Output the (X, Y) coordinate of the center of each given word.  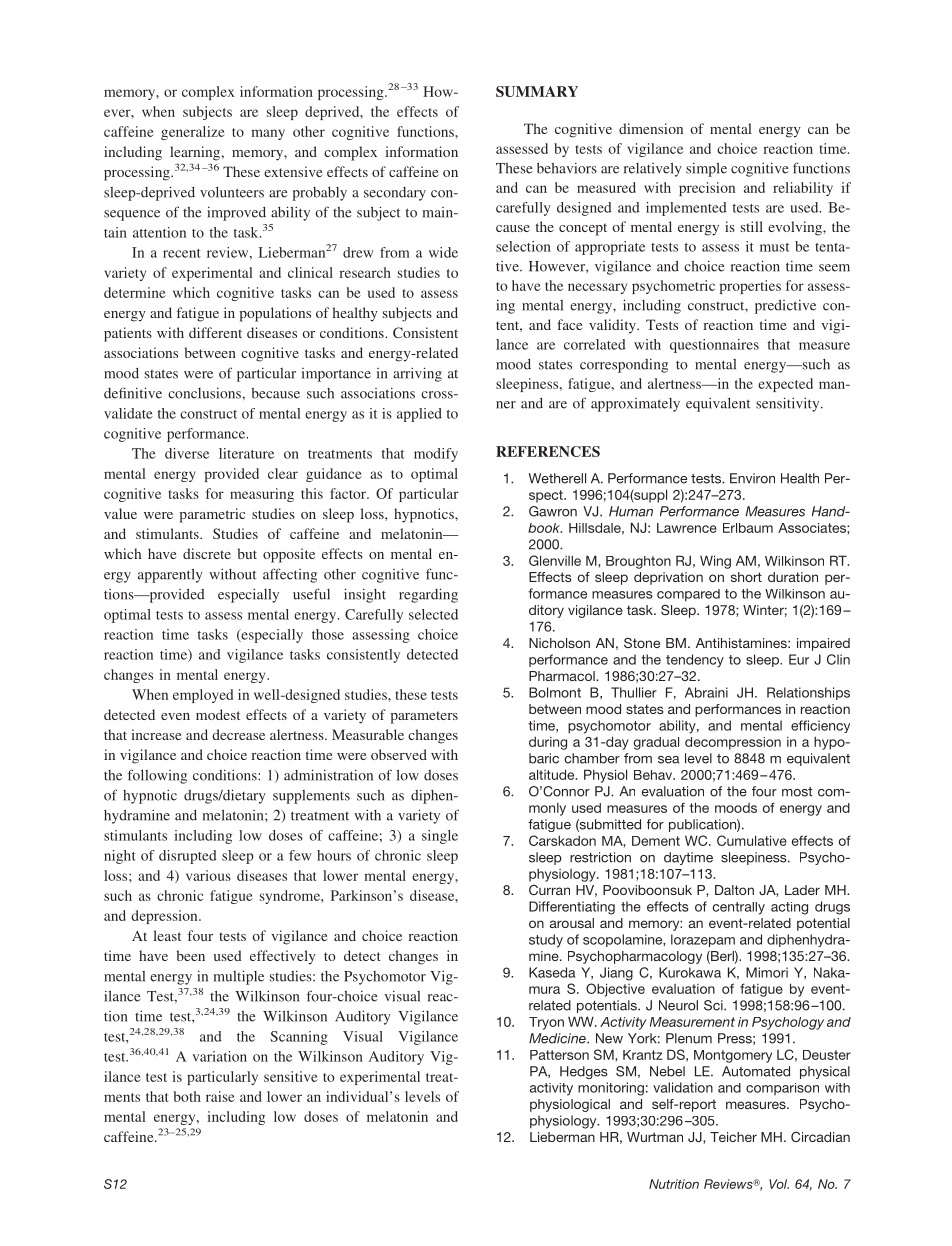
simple (706, 169)
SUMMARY (537, 91)
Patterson (559, 1055)
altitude (553, 774)
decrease (238, 734)
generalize (193, 133)
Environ (752, 478)
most (797, 792)
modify (436, 455)
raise (220, 1096)
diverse (187, 453)
